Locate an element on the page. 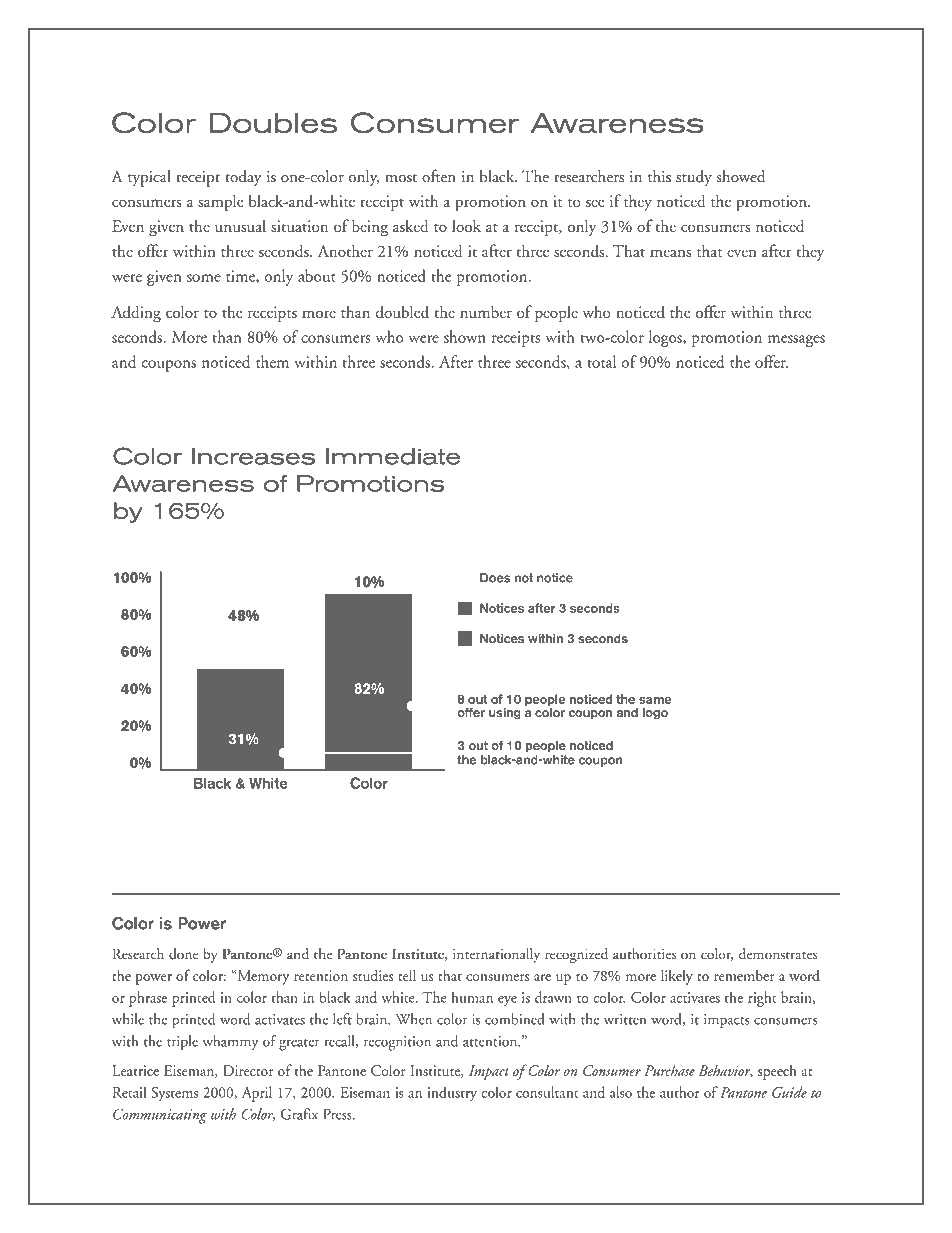  demonstrates is located at coordinates (777, 954).
